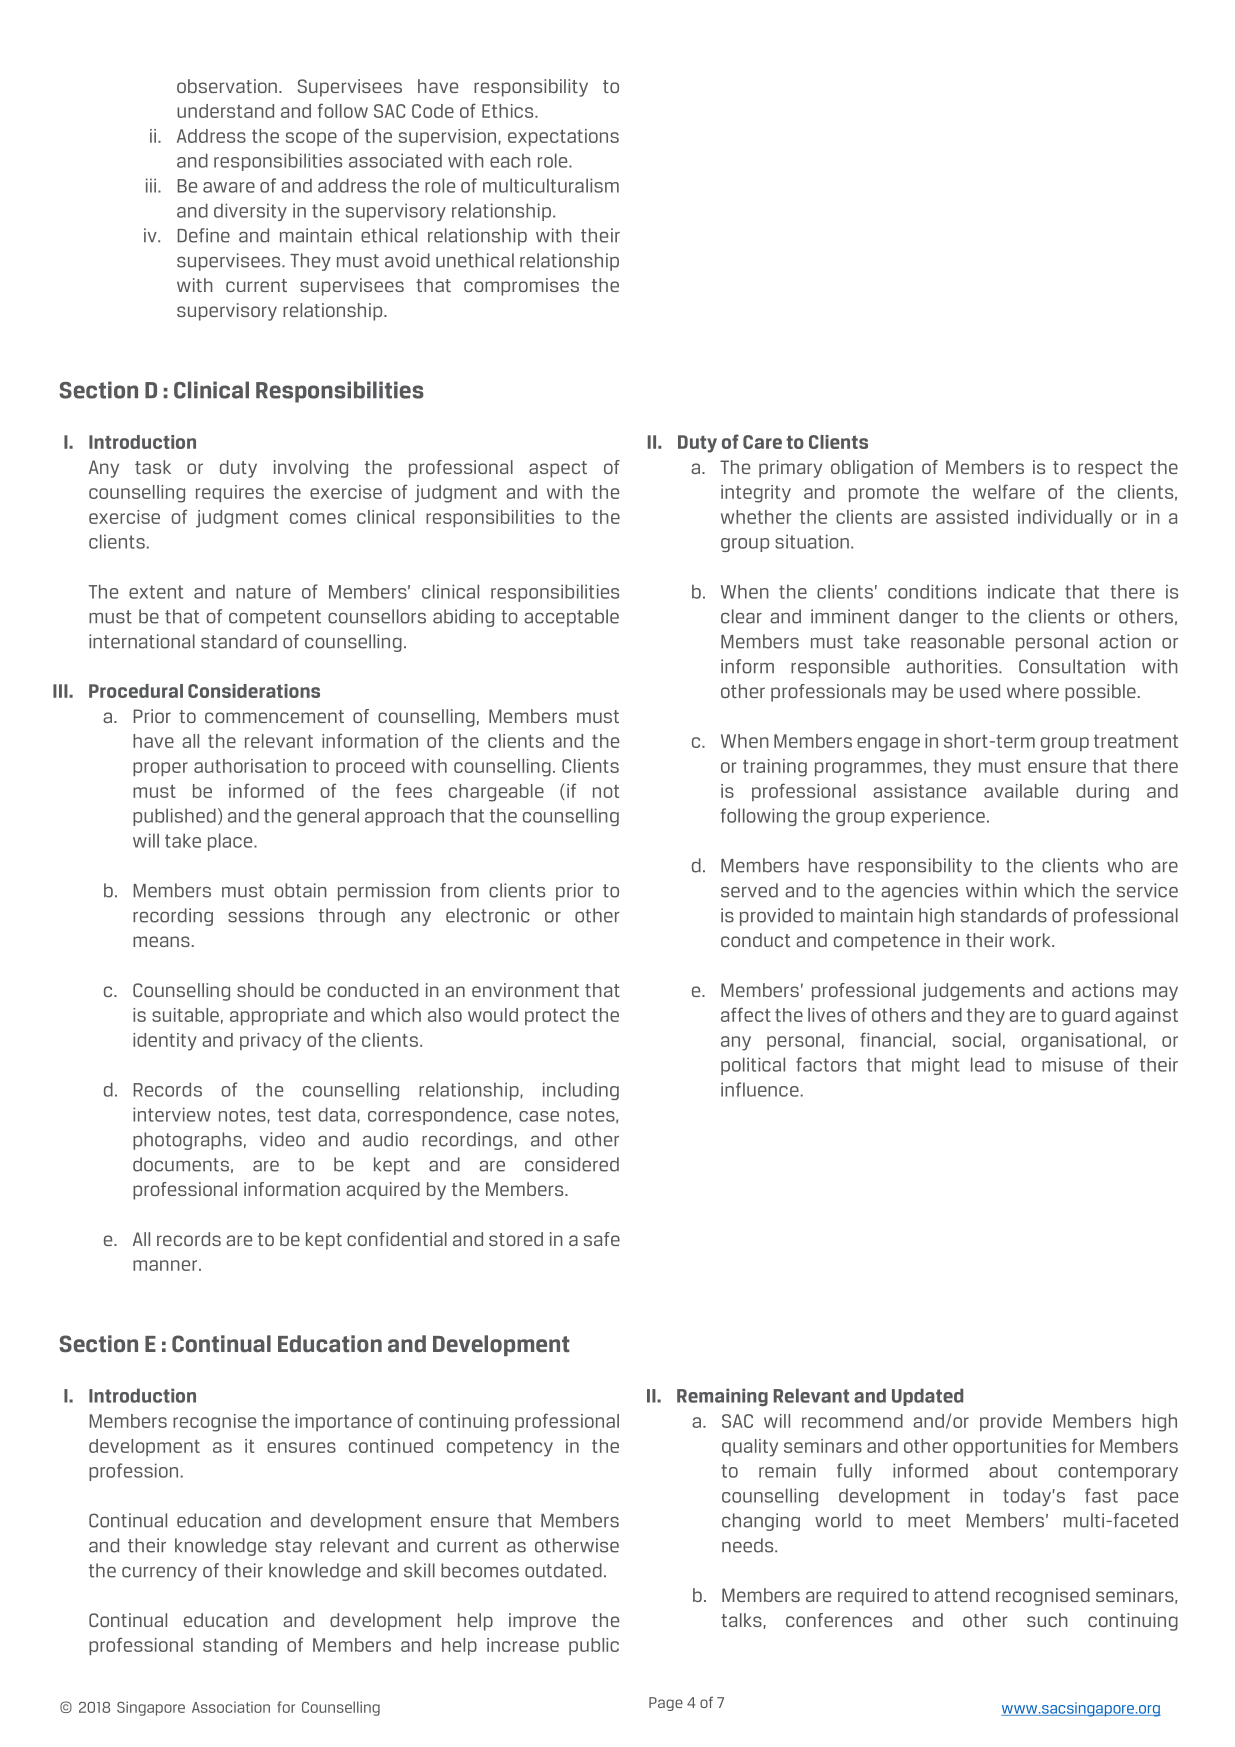  What do you see at coordinates (282, 1139) in the screenshot?
I see `video` at bounding box center [282, 1139].
